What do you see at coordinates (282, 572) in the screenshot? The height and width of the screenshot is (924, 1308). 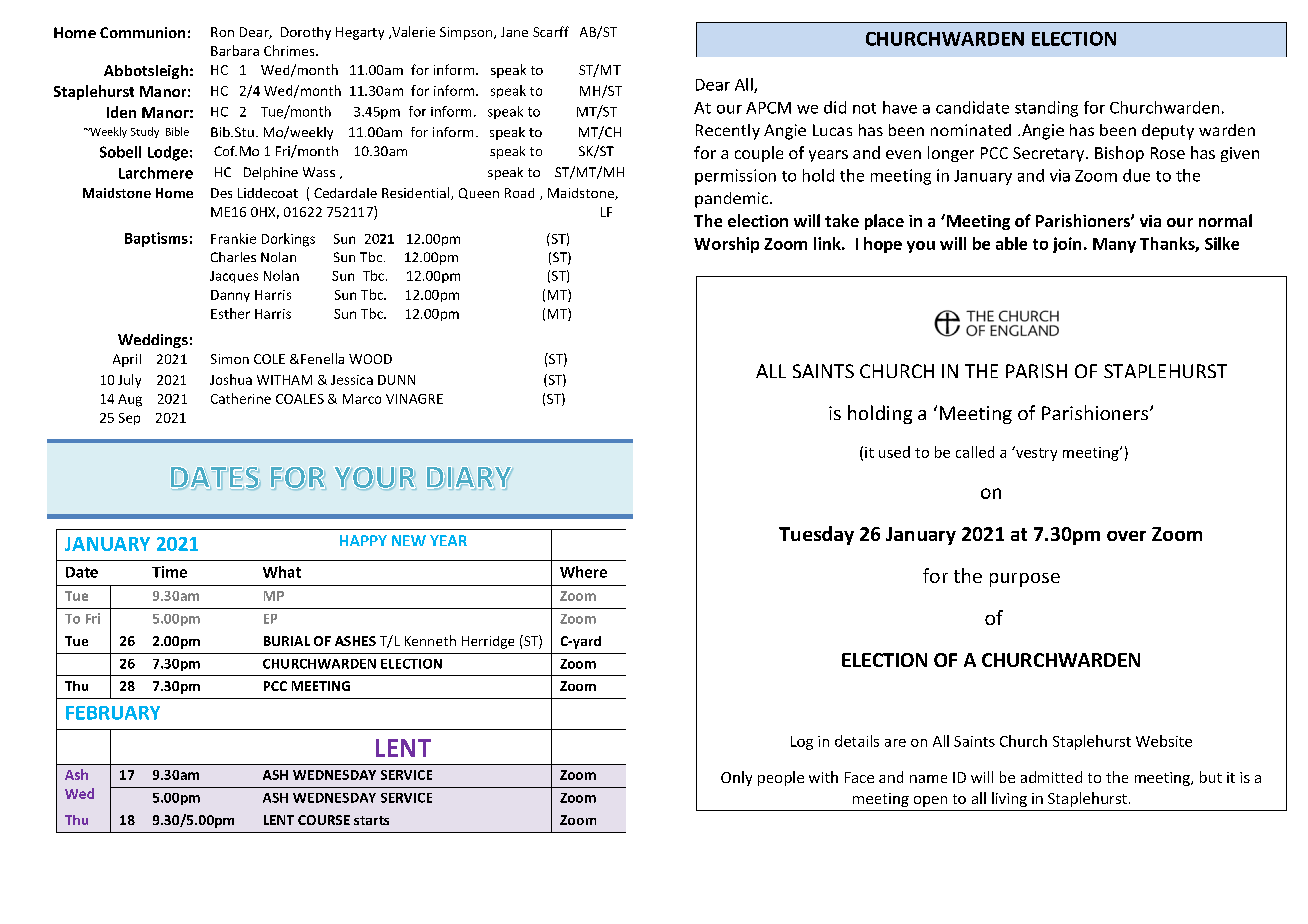 I see `What` at bounding box center [282, 572].
